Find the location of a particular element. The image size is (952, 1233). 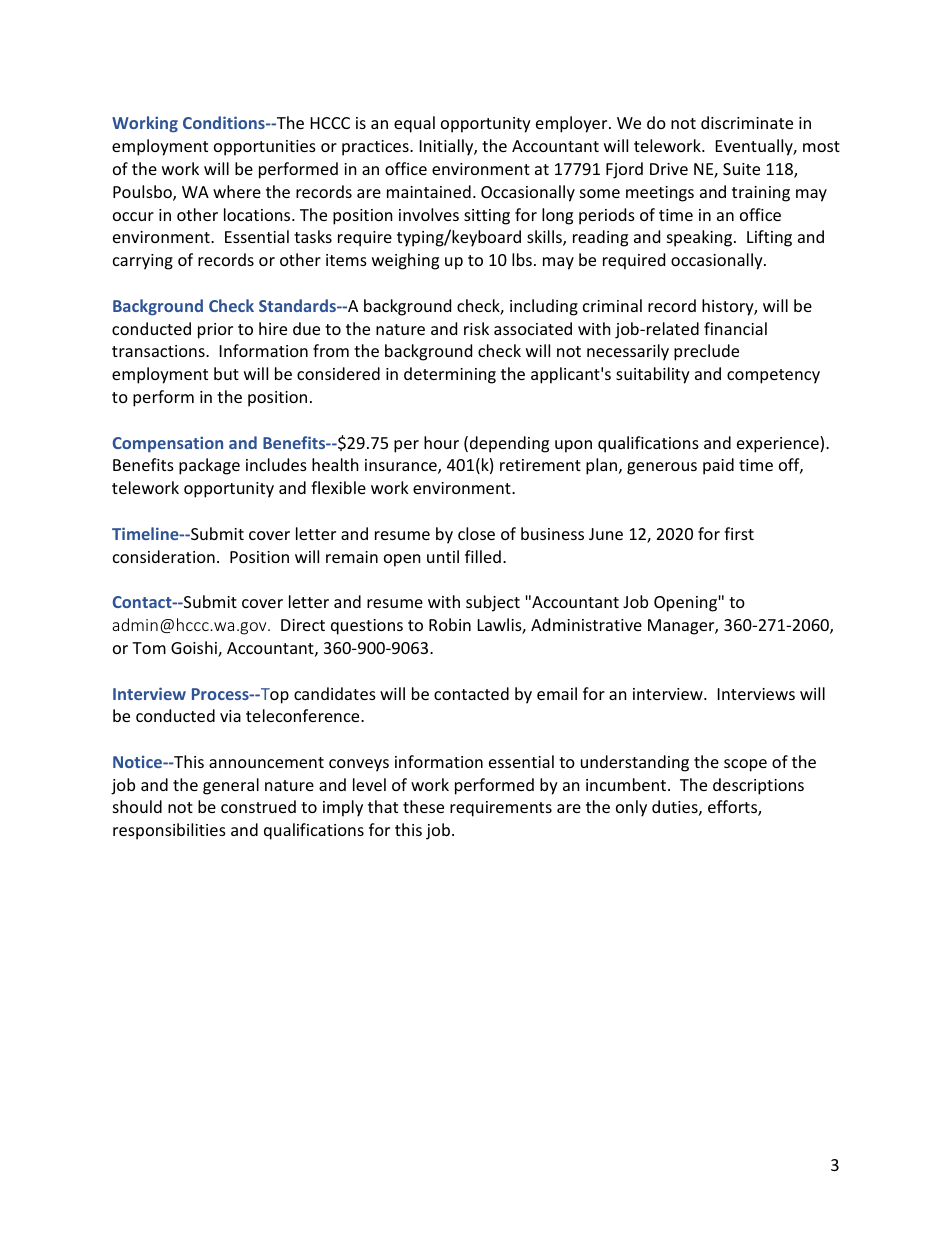

first is located at coordinates (739, 533).
